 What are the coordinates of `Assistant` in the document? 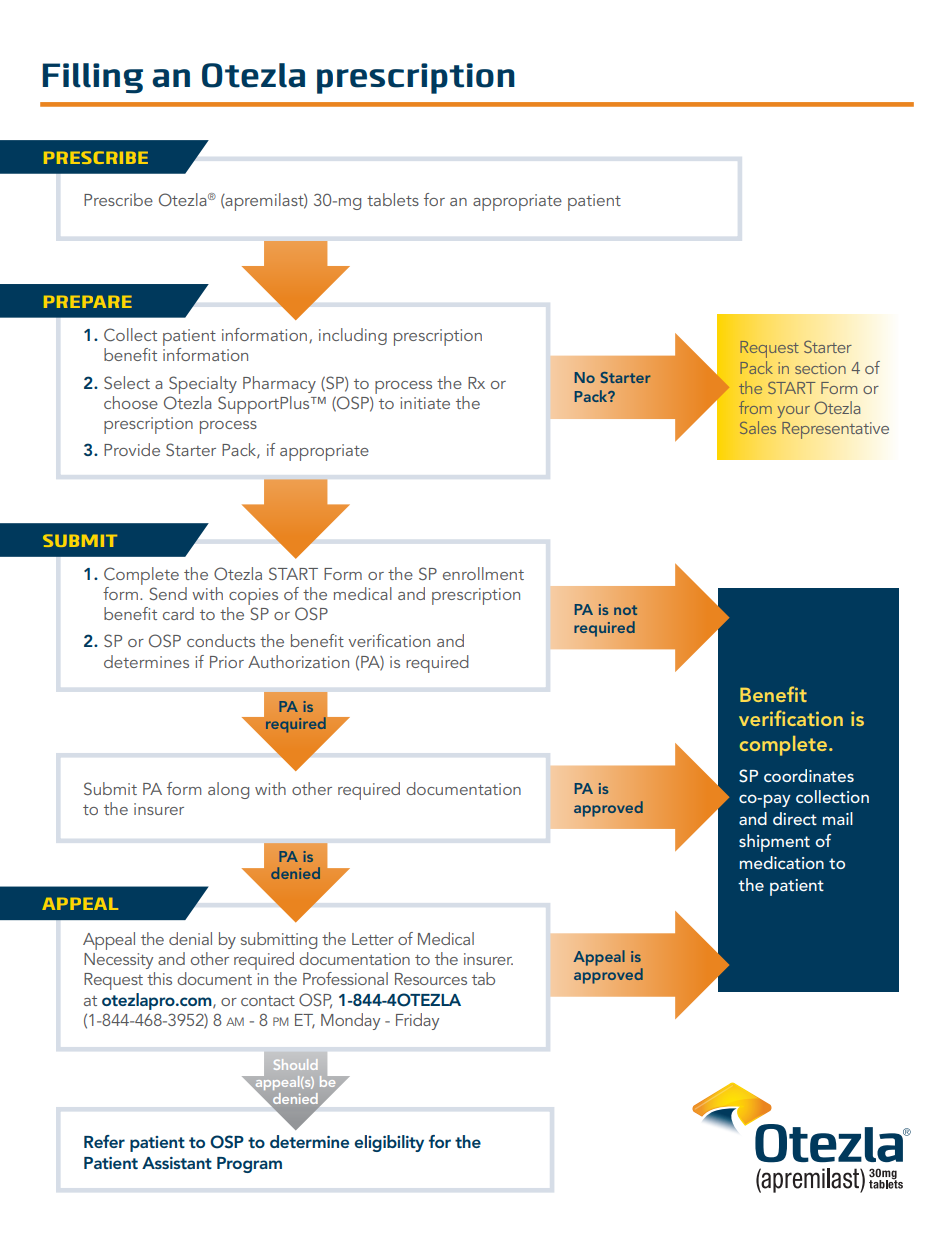 It's located at (177, 1163).
